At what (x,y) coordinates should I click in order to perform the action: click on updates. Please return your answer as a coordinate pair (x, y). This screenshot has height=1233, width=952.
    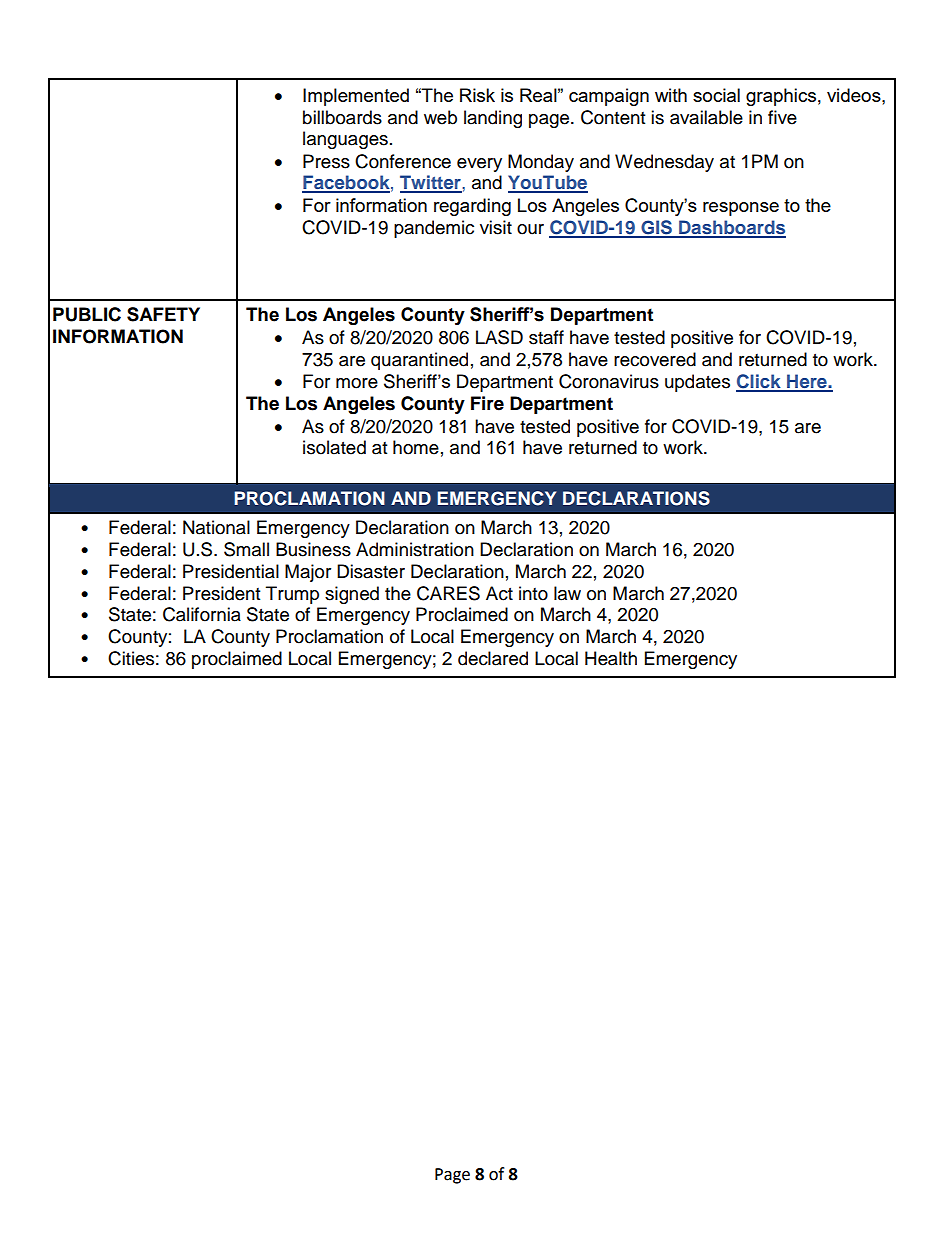
    Looking at the image, I should click on (697, 383).
